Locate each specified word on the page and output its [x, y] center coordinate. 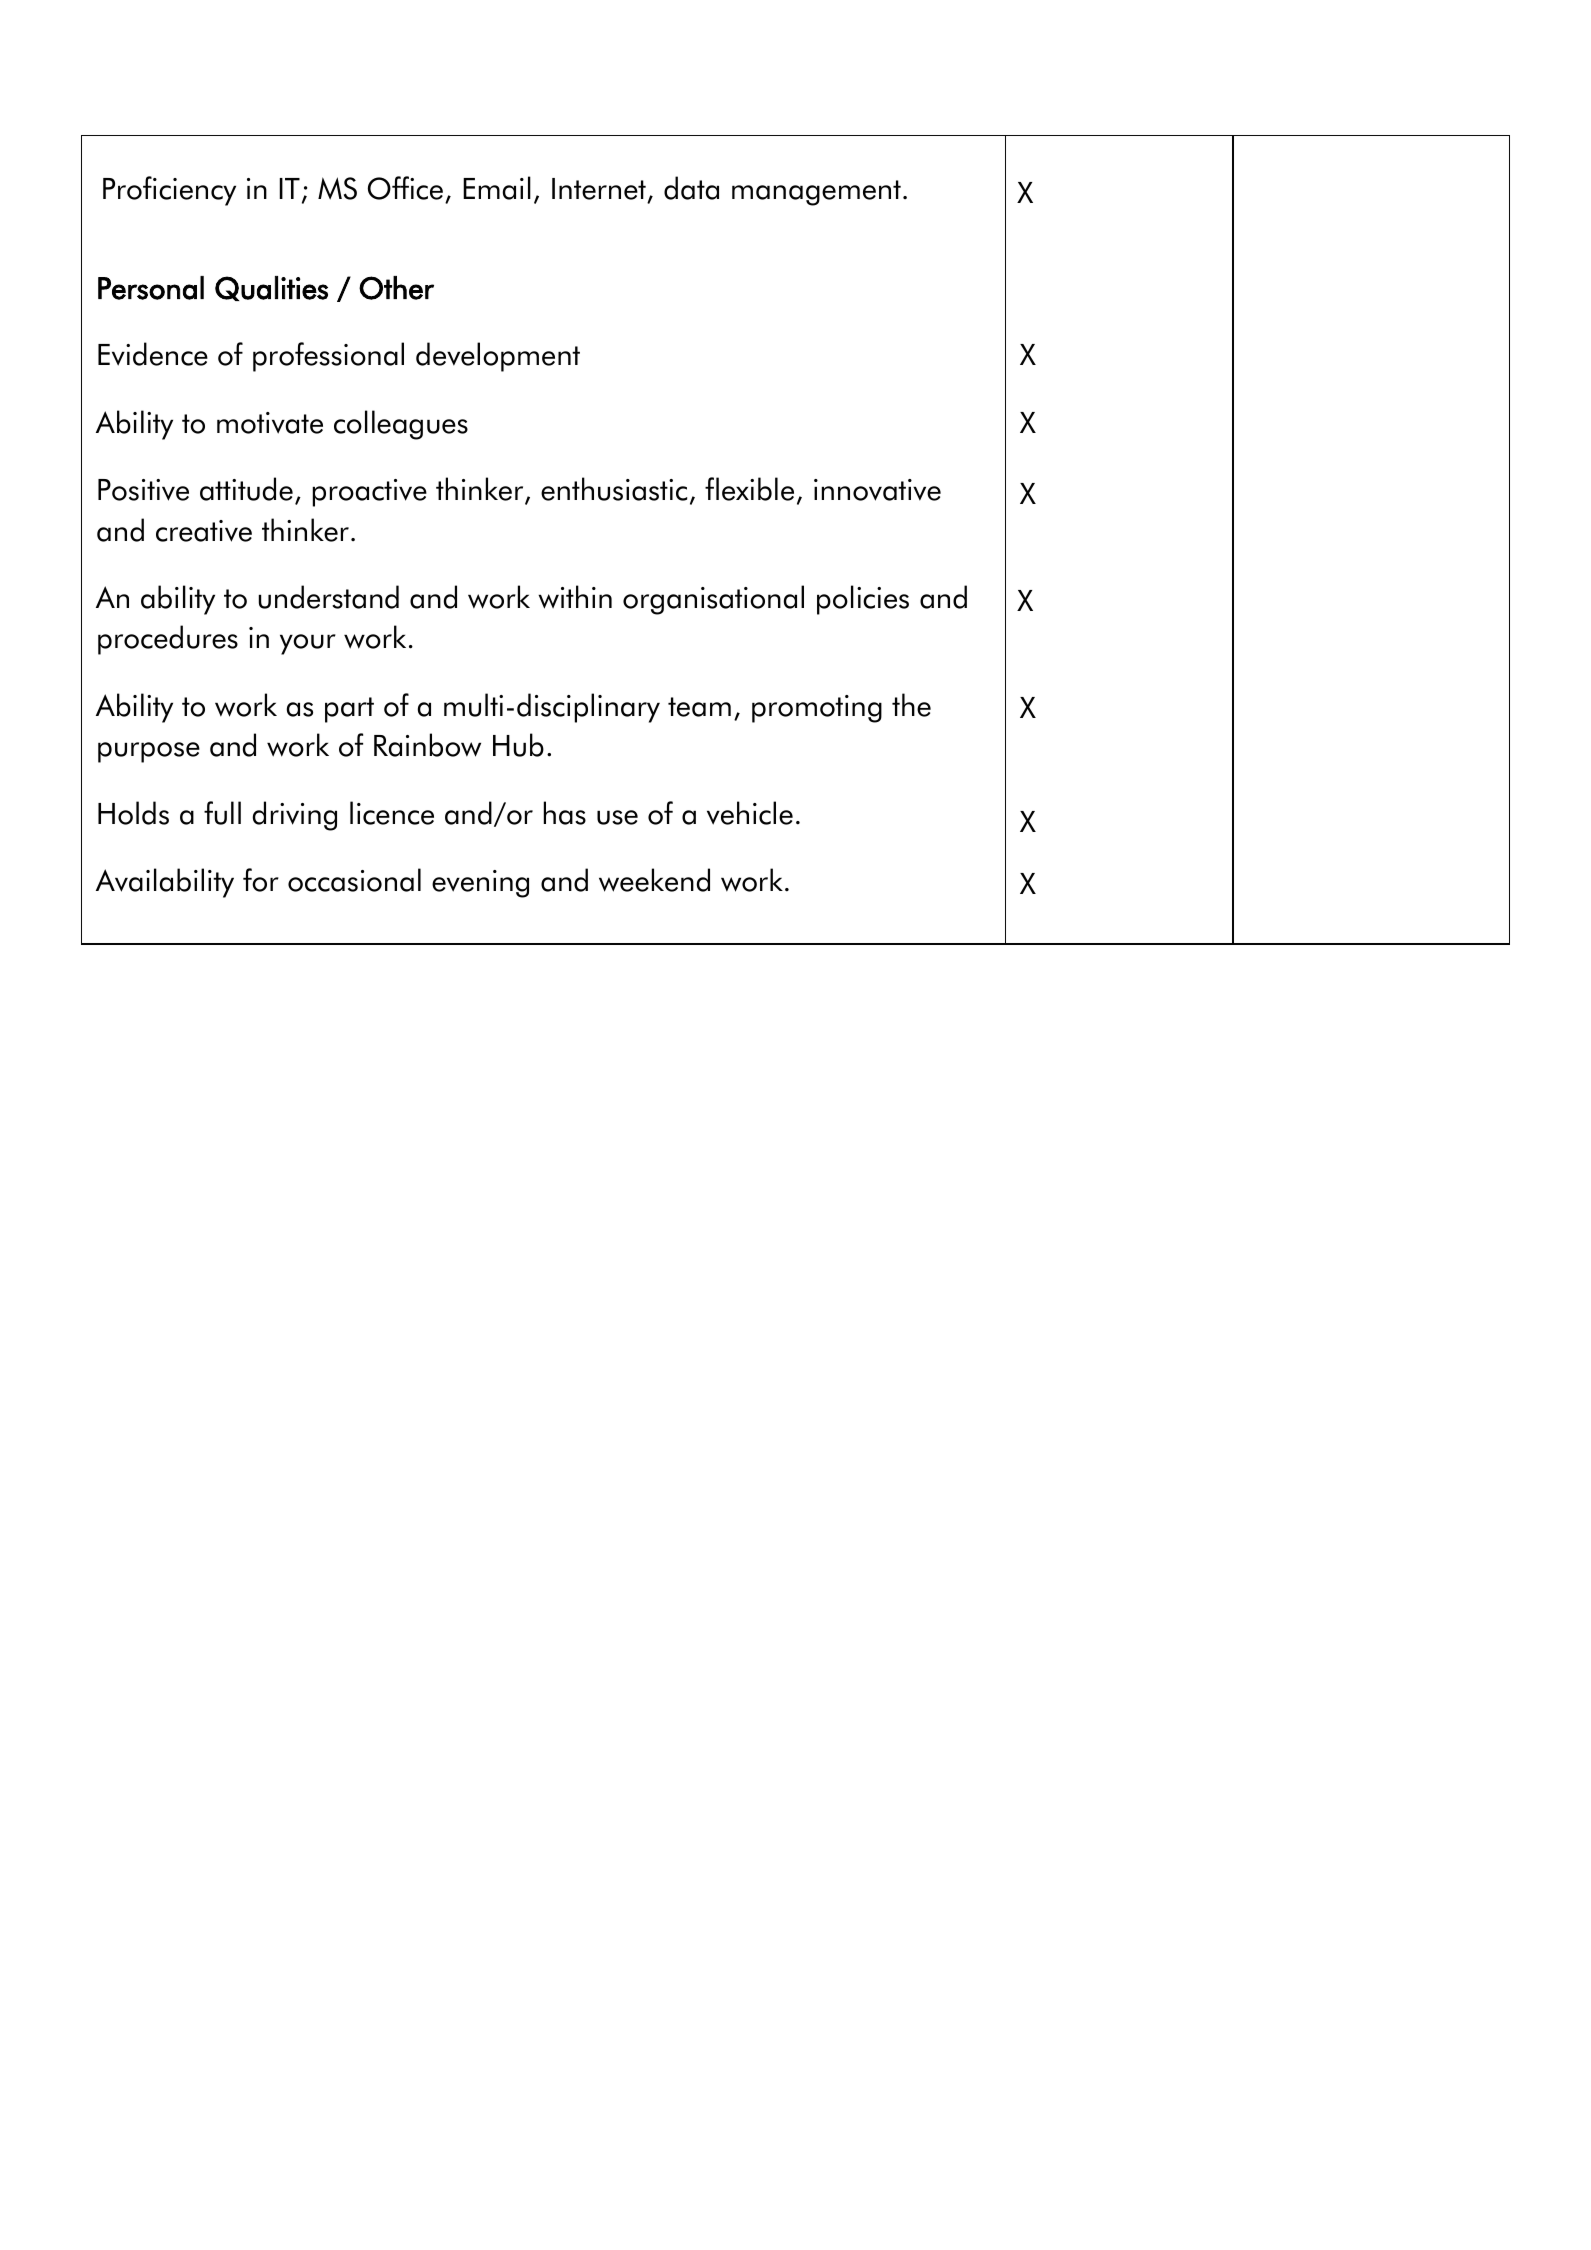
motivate [270, 423]
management [816, 193]
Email [497, 188]
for [261, 880]
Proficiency [169, 191]
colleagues [401, 425]
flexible [749, 489]
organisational [713, 600]
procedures [168, 640]
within [575, 597]
